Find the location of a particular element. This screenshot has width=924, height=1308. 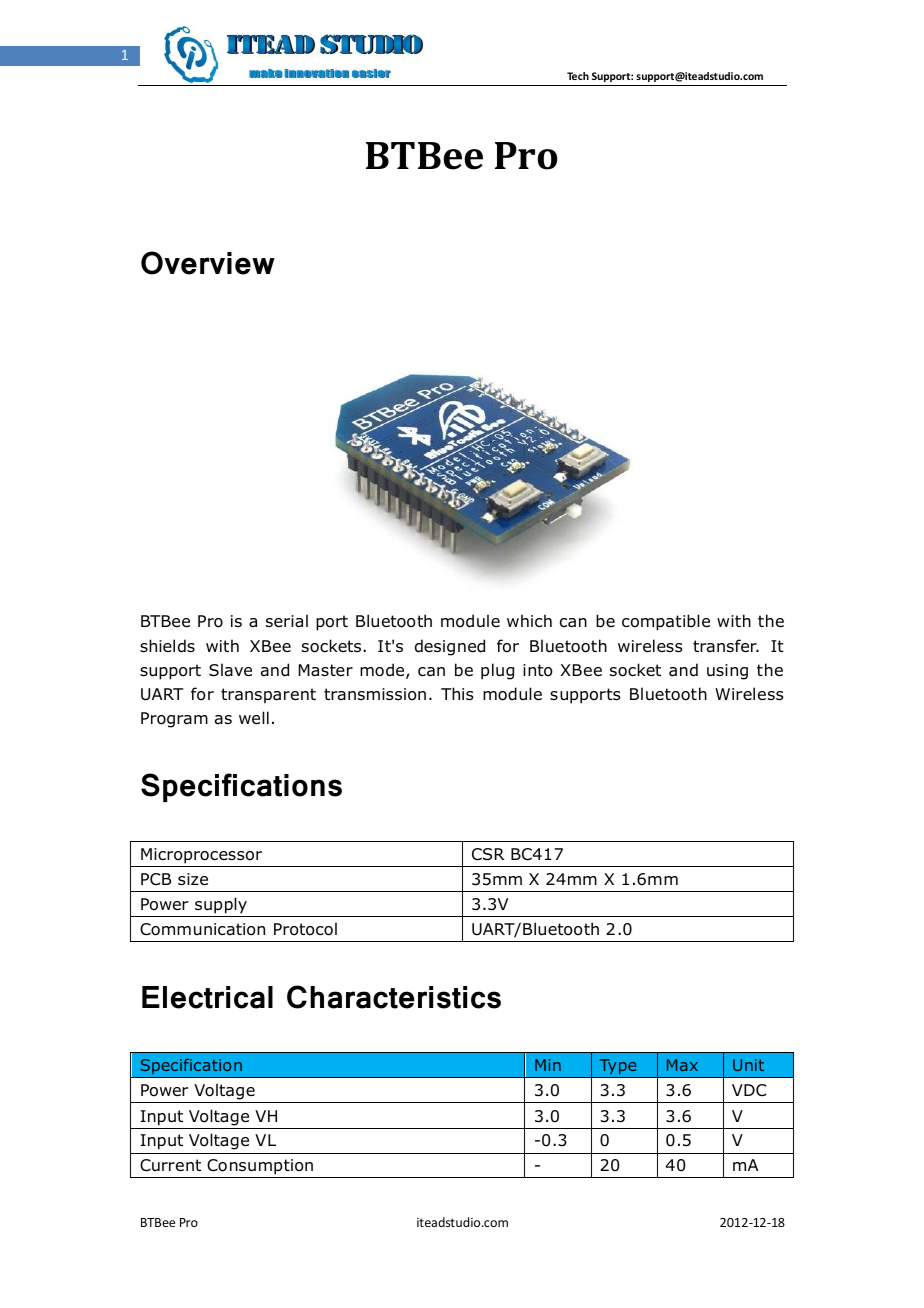

Consumption is located at coordinates (260, 1168).
